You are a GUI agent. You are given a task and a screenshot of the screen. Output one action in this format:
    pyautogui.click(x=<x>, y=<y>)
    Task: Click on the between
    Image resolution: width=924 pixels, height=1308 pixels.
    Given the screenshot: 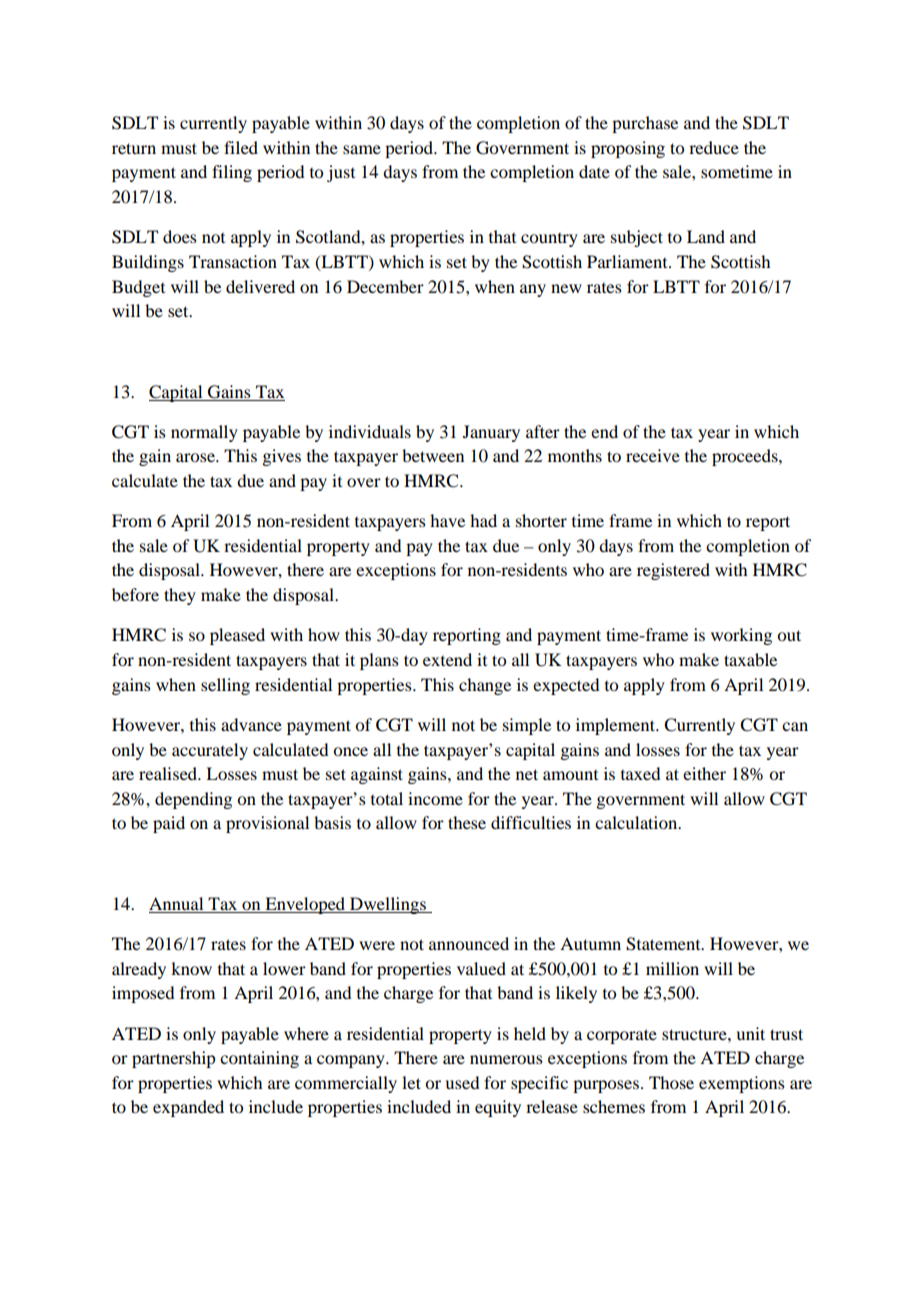 What is the action you would take?
    pyautogui.click(x=433, y=455)
